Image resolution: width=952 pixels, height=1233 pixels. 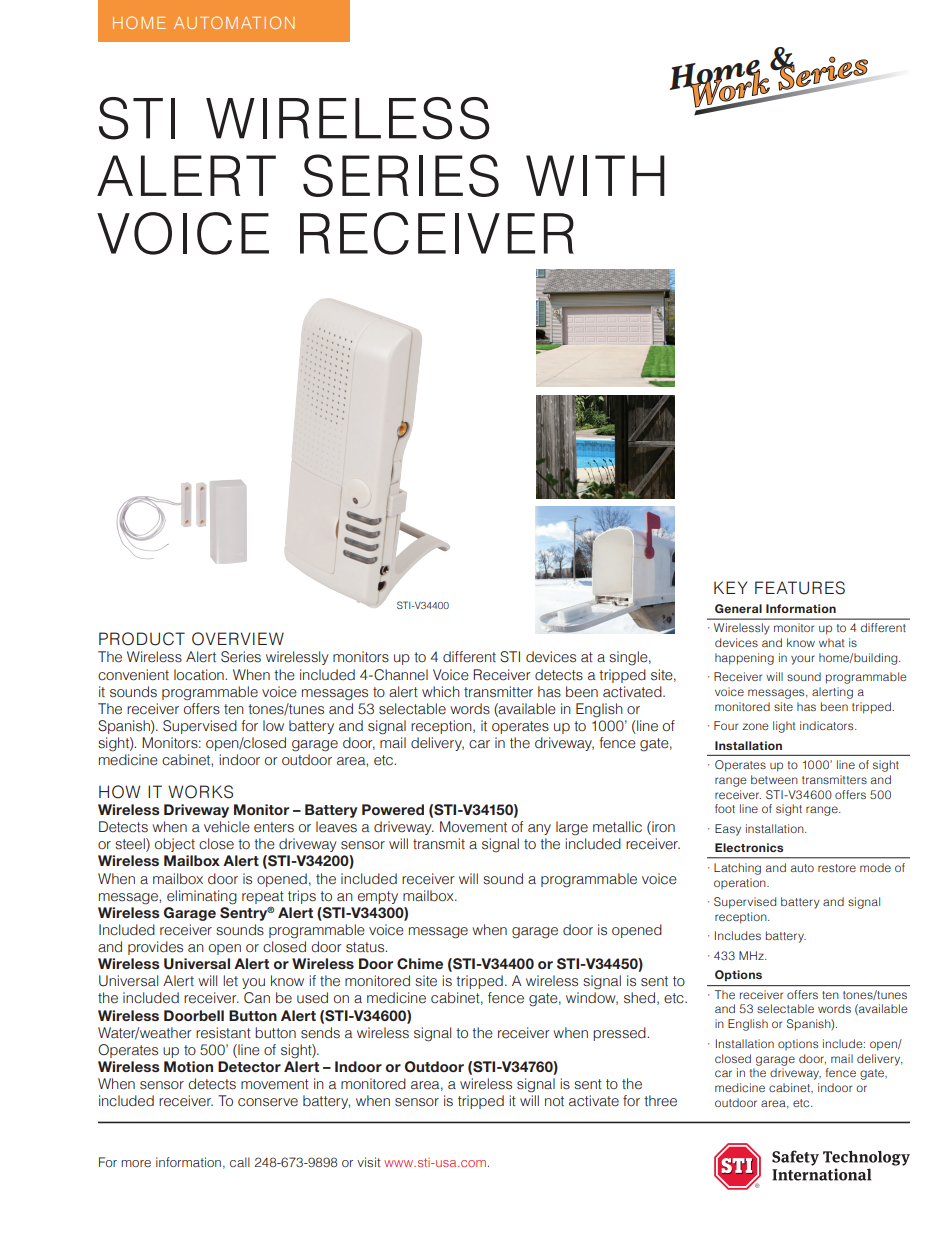 What do you see at coordinates (800, 588) in the image?
I see `FEATURES` at bounding box center [800, 588].
